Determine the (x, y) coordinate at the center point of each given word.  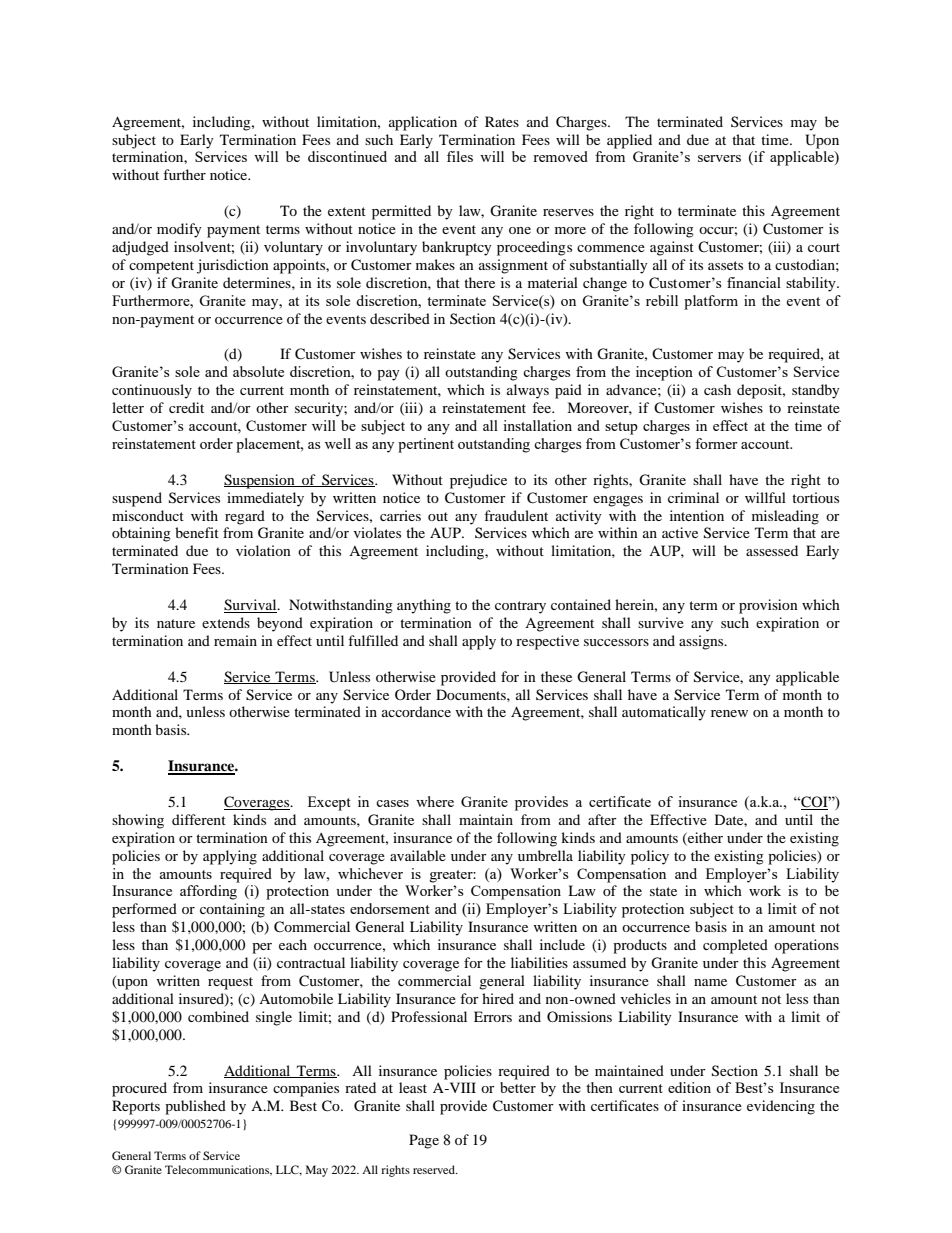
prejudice (478, 481)
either (704, 838)
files (460, 156)
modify (179, 230)
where (435, 801)
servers (719, 158)
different (199, 819)
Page (424, 1141)
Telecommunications (218, 1170)
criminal (693, 497)
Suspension (260, 481)
